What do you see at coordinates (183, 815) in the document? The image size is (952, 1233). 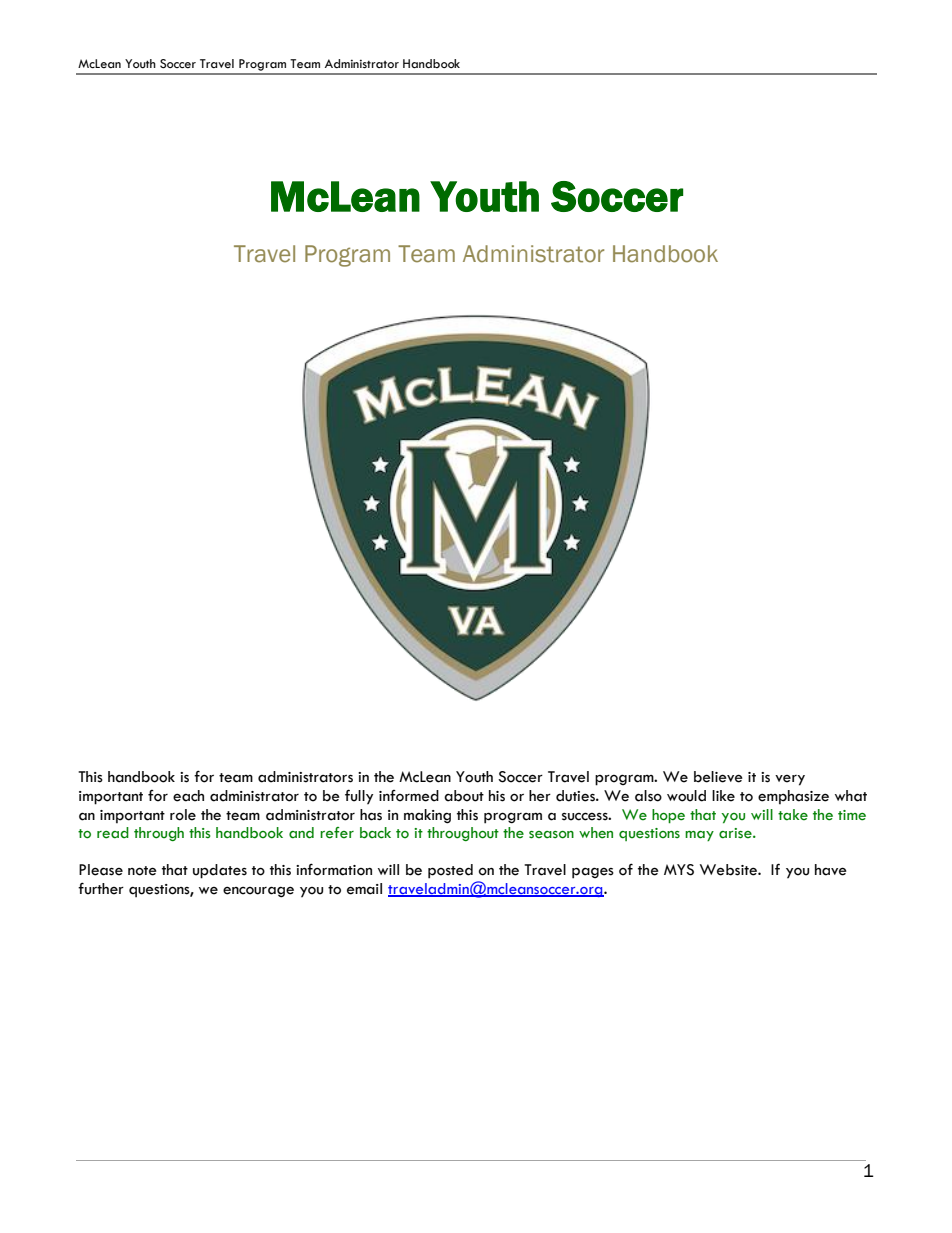 I see `role` at bounding box center [183, 815].
